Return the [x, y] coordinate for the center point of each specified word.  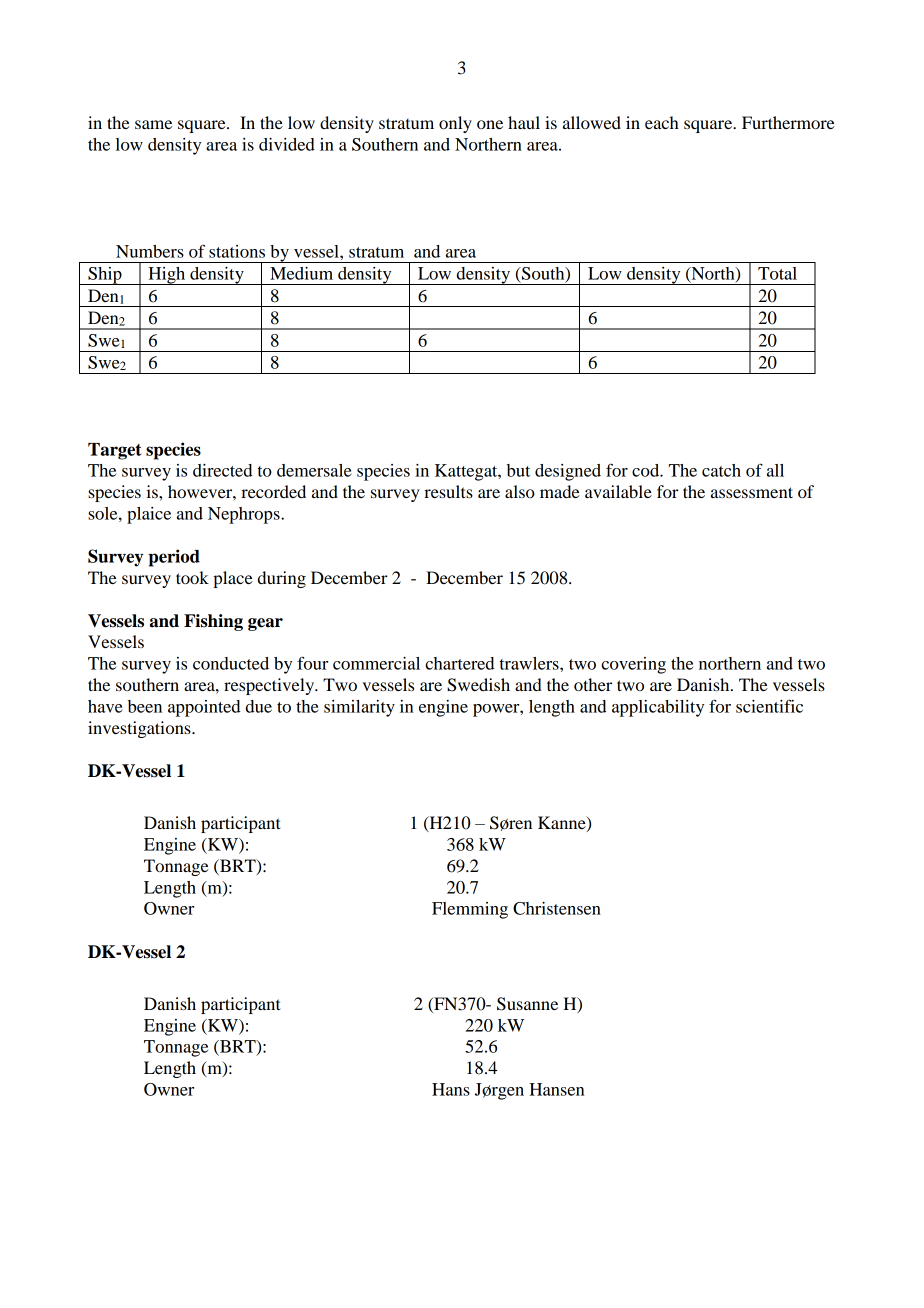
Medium [301, 273]
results [448, 491]
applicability [658, 708]
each [662, 122]
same [153, 124]
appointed [204, 708]
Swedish [478, 685]
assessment [752, 492]
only [455, 124]
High [167, 276]
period [174, 558]
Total [777, 273]
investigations [140, 729]
